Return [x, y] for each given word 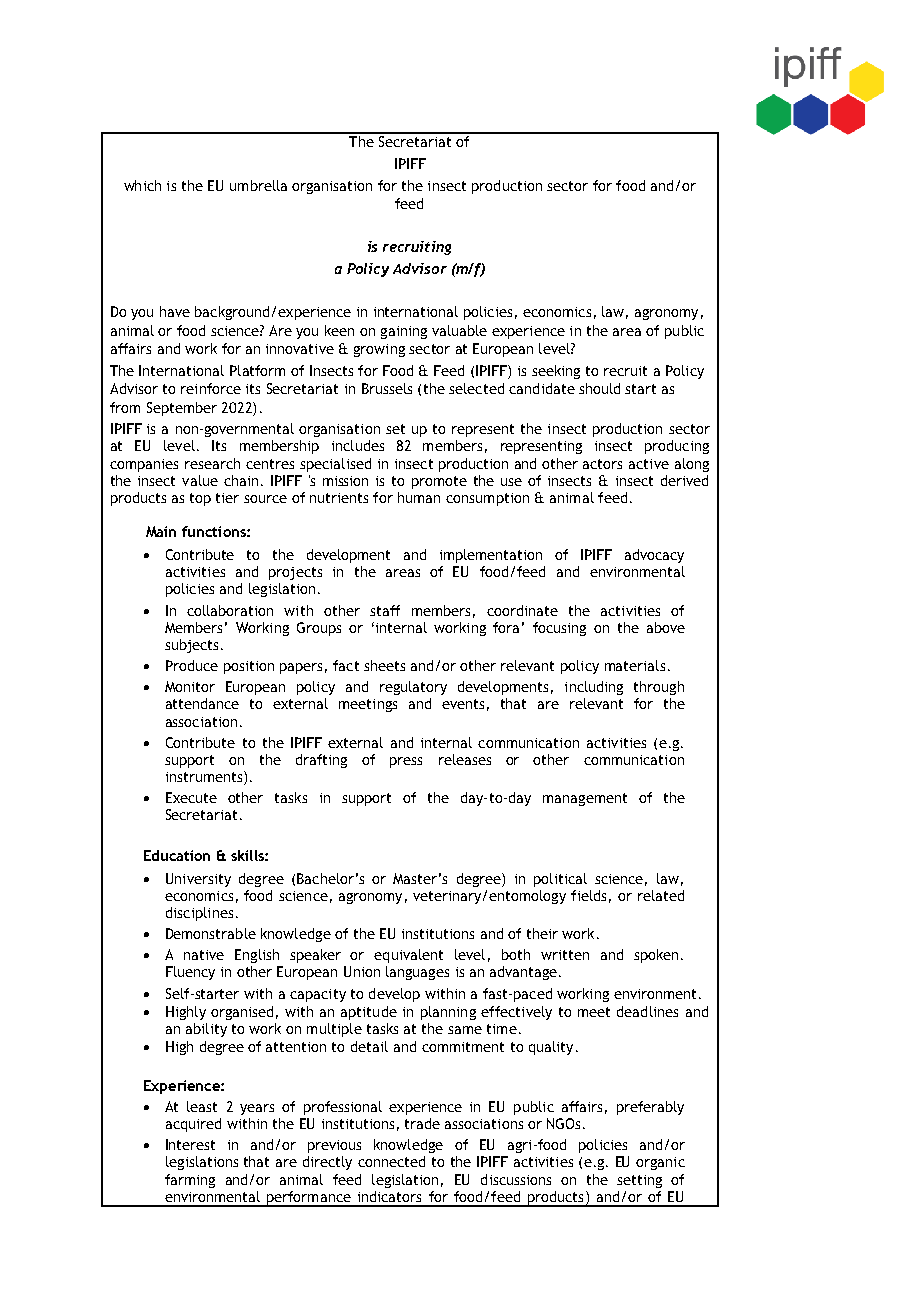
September [182, 409]
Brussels [387, 388]
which [142, 185]
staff [385, 610]
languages [417, 973]
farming [190, 1181]
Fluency [190, 973]
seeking [556, 372]
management [585, 799]
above [666, 627]
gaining [404, 332]
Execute [191, 797]
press [406, 762]
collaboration [230, 610]
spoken [656, 956]
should [599, 388]
